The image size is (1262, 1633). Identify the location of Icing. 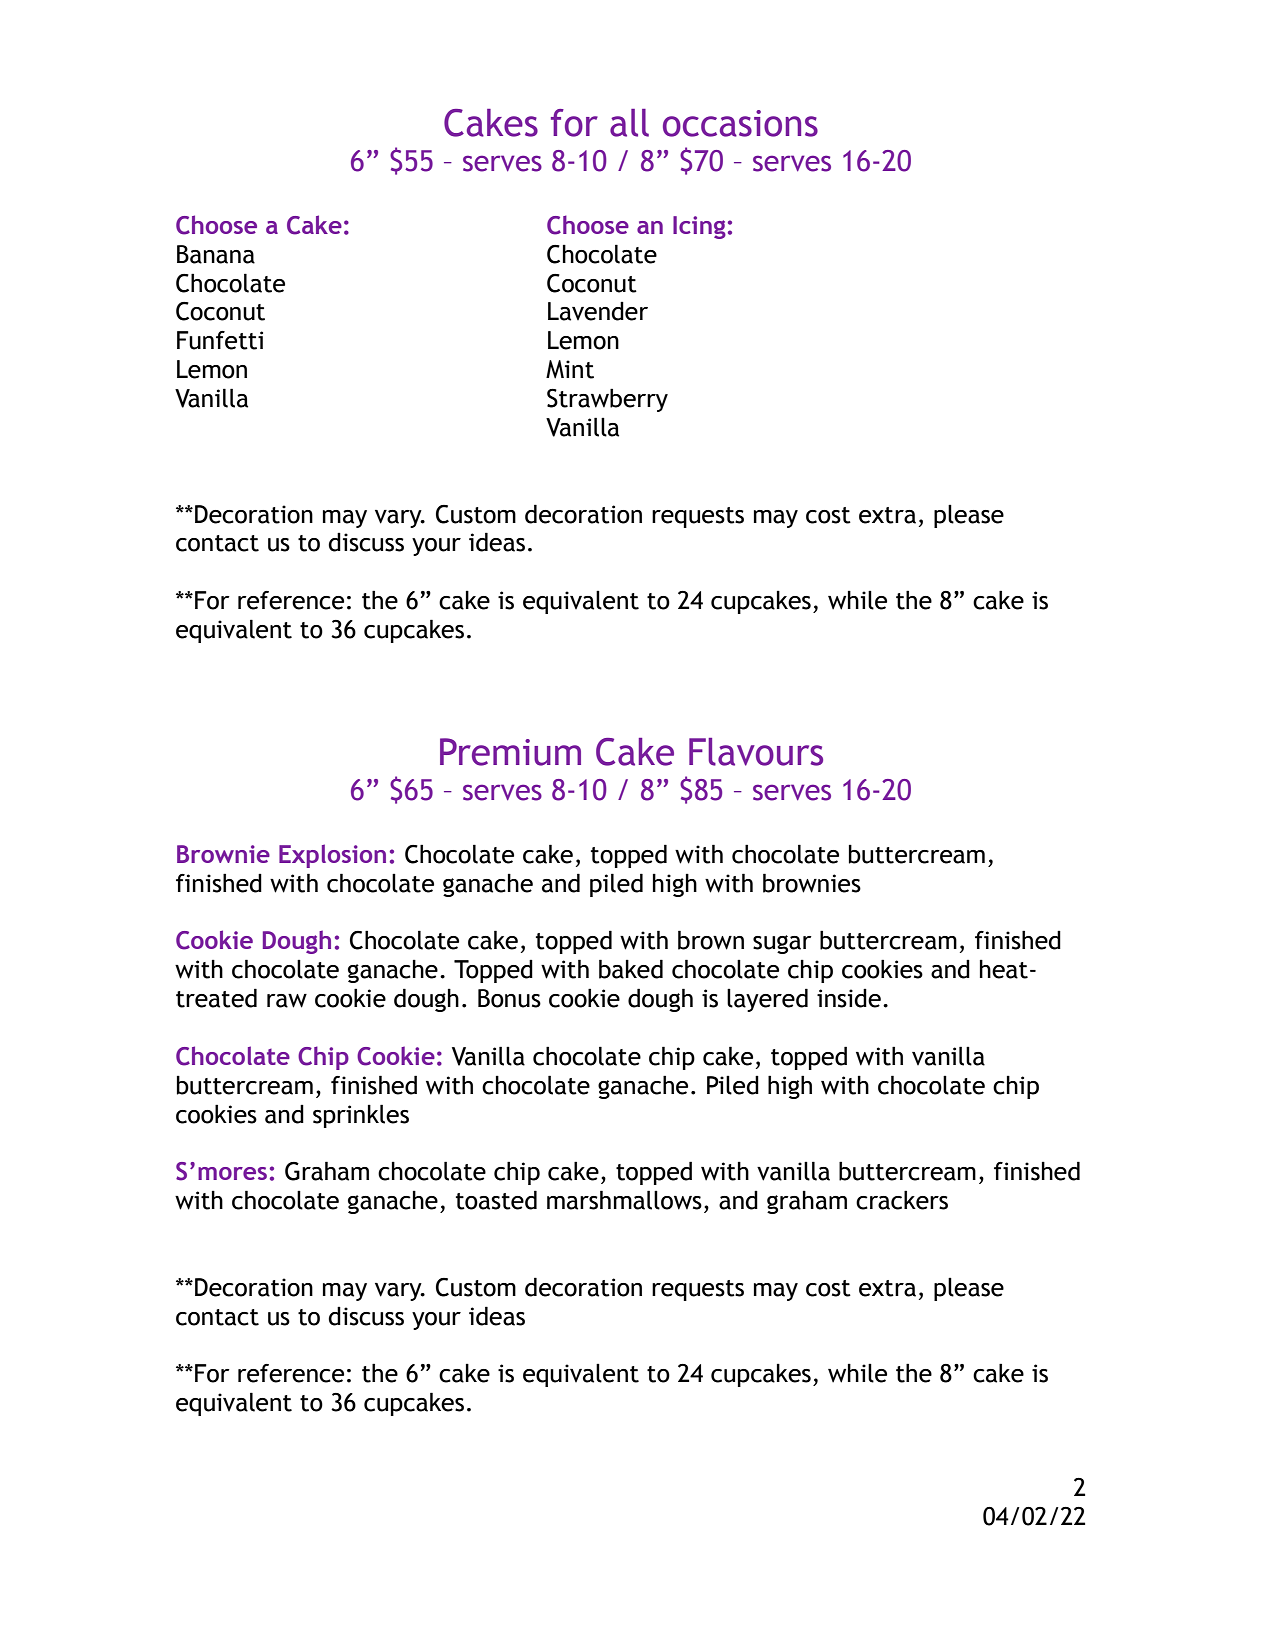
(699, 227).
